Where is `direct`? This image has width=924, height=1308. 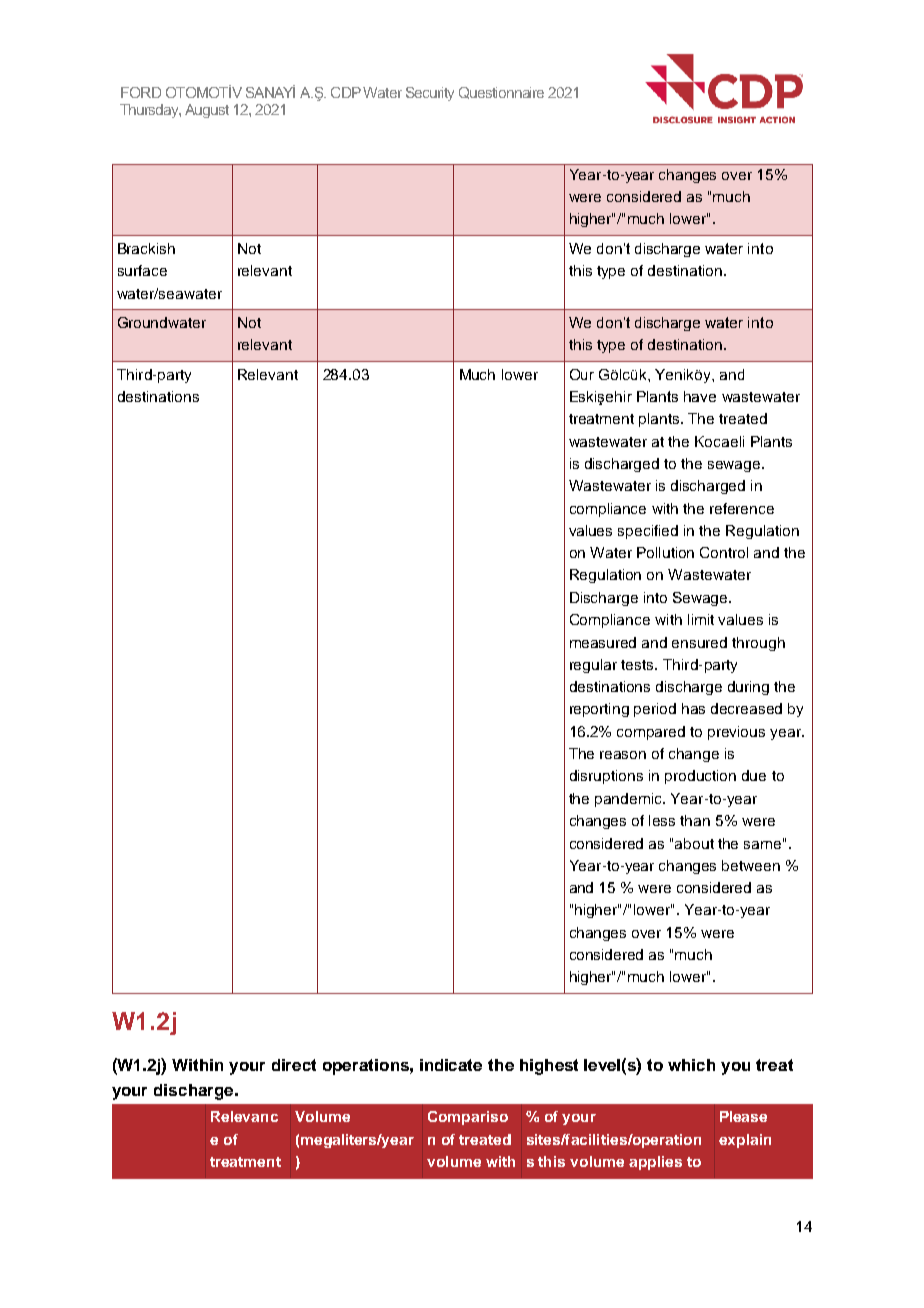 direct is located at coordinates (294, 1065).
